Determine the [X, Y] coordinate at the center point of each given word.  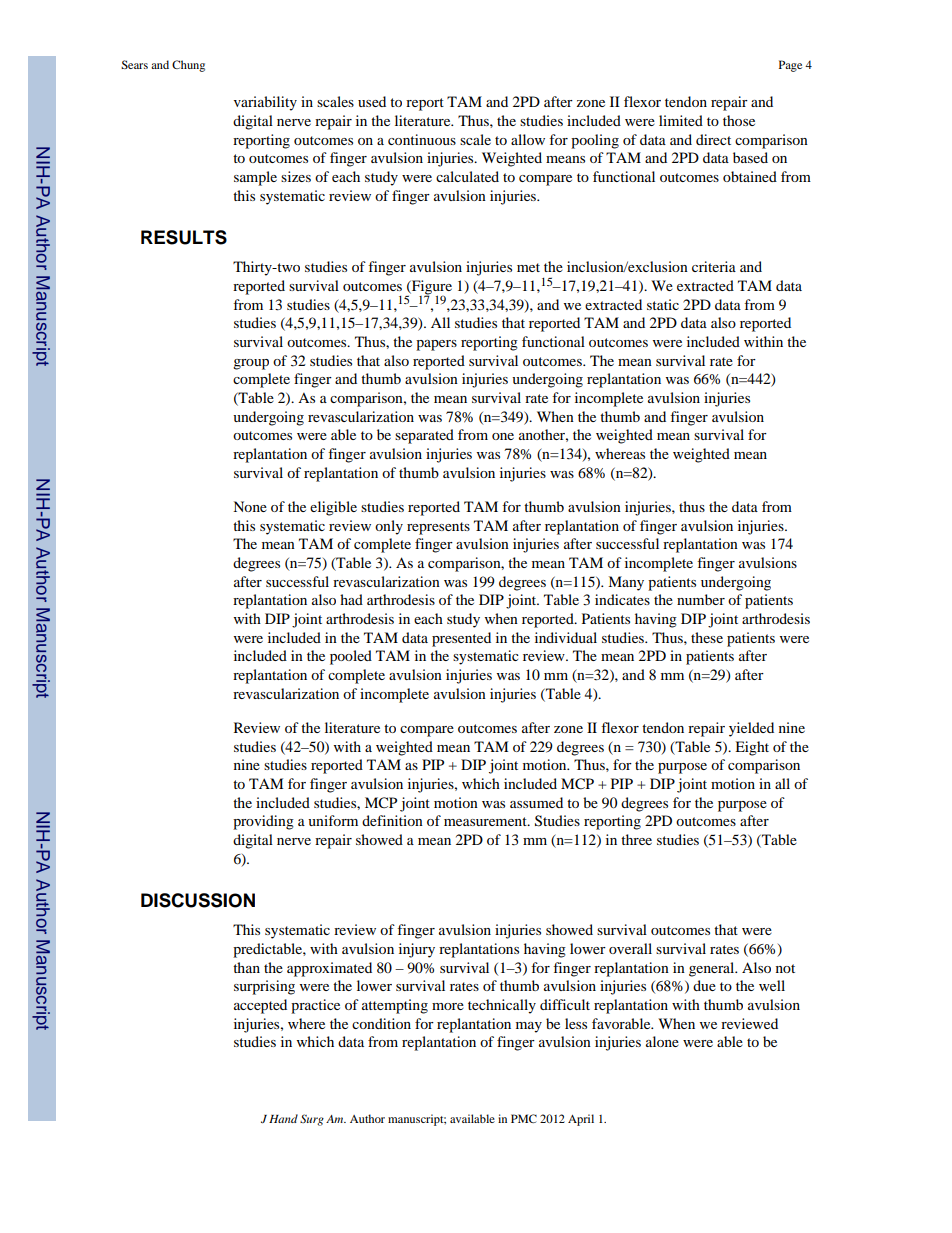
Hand [283, 1118]
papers [436, 345]
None [250, 506]
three [636, 839]
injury [417, 950]
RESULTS [184, 237]
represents [438, 528]
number [701, 599]
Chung [188, 66]
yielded [751, 729]
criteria [714, 266]
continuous [422, 139]
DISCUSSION [198, 900]
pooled [351, 657]
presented [461, 639]
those [739, 120]
